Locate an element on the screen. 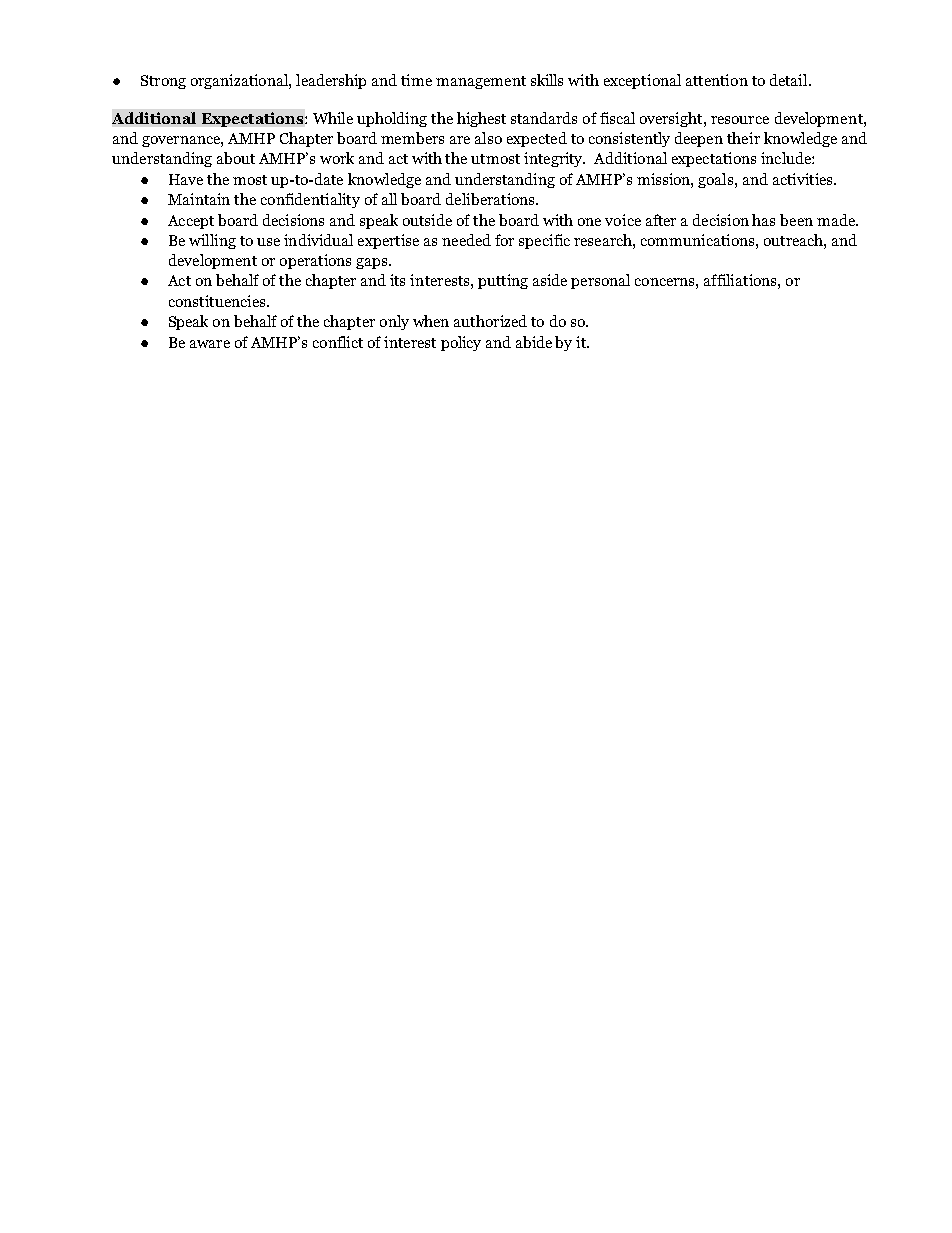  also is located at coordinates (488, 138).
